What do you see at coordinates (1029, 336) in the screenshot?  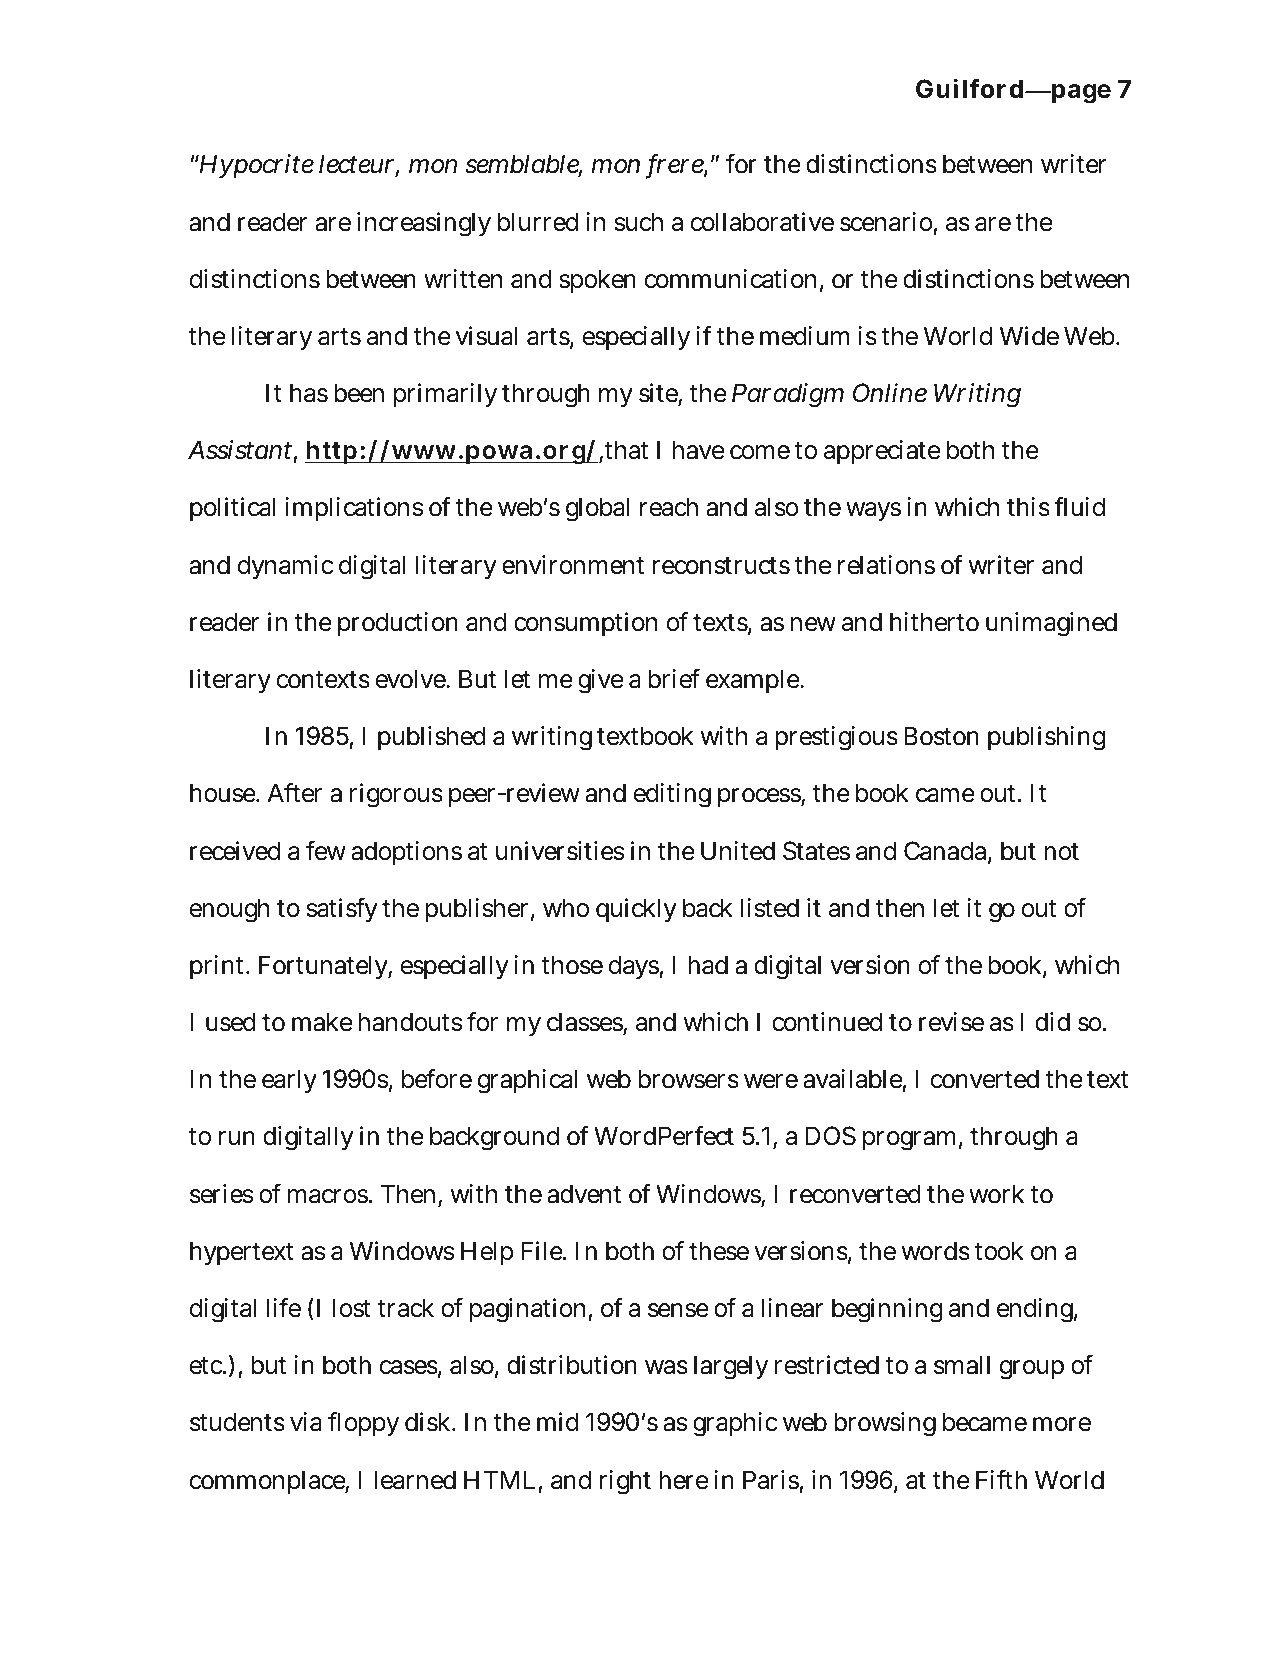 I see `Wide` at bounding box center [1029, 336].
